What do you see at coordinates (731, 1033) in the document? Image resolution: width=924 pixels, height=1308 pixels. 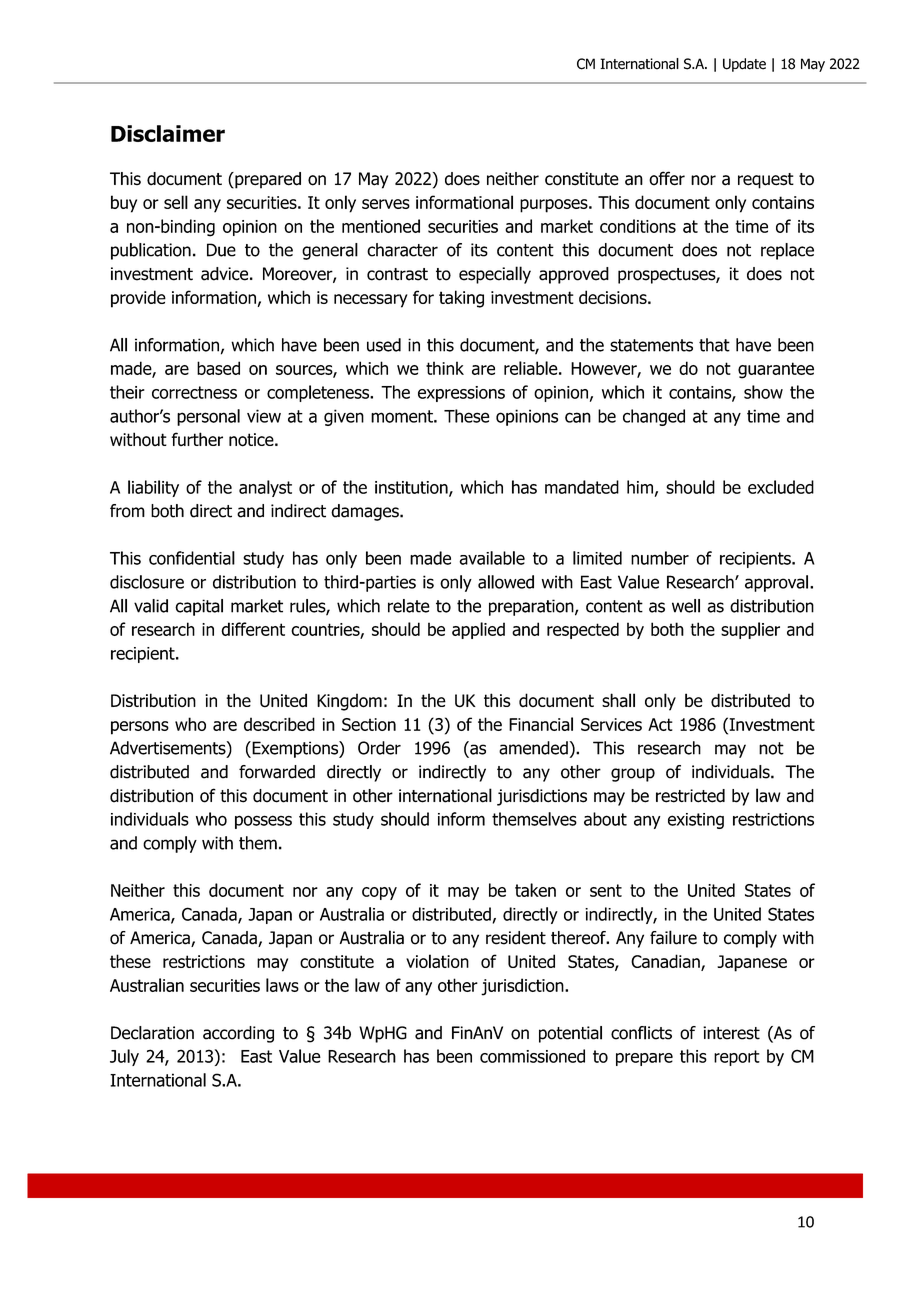 I see `interest` at bounding box center [731, 1033].
